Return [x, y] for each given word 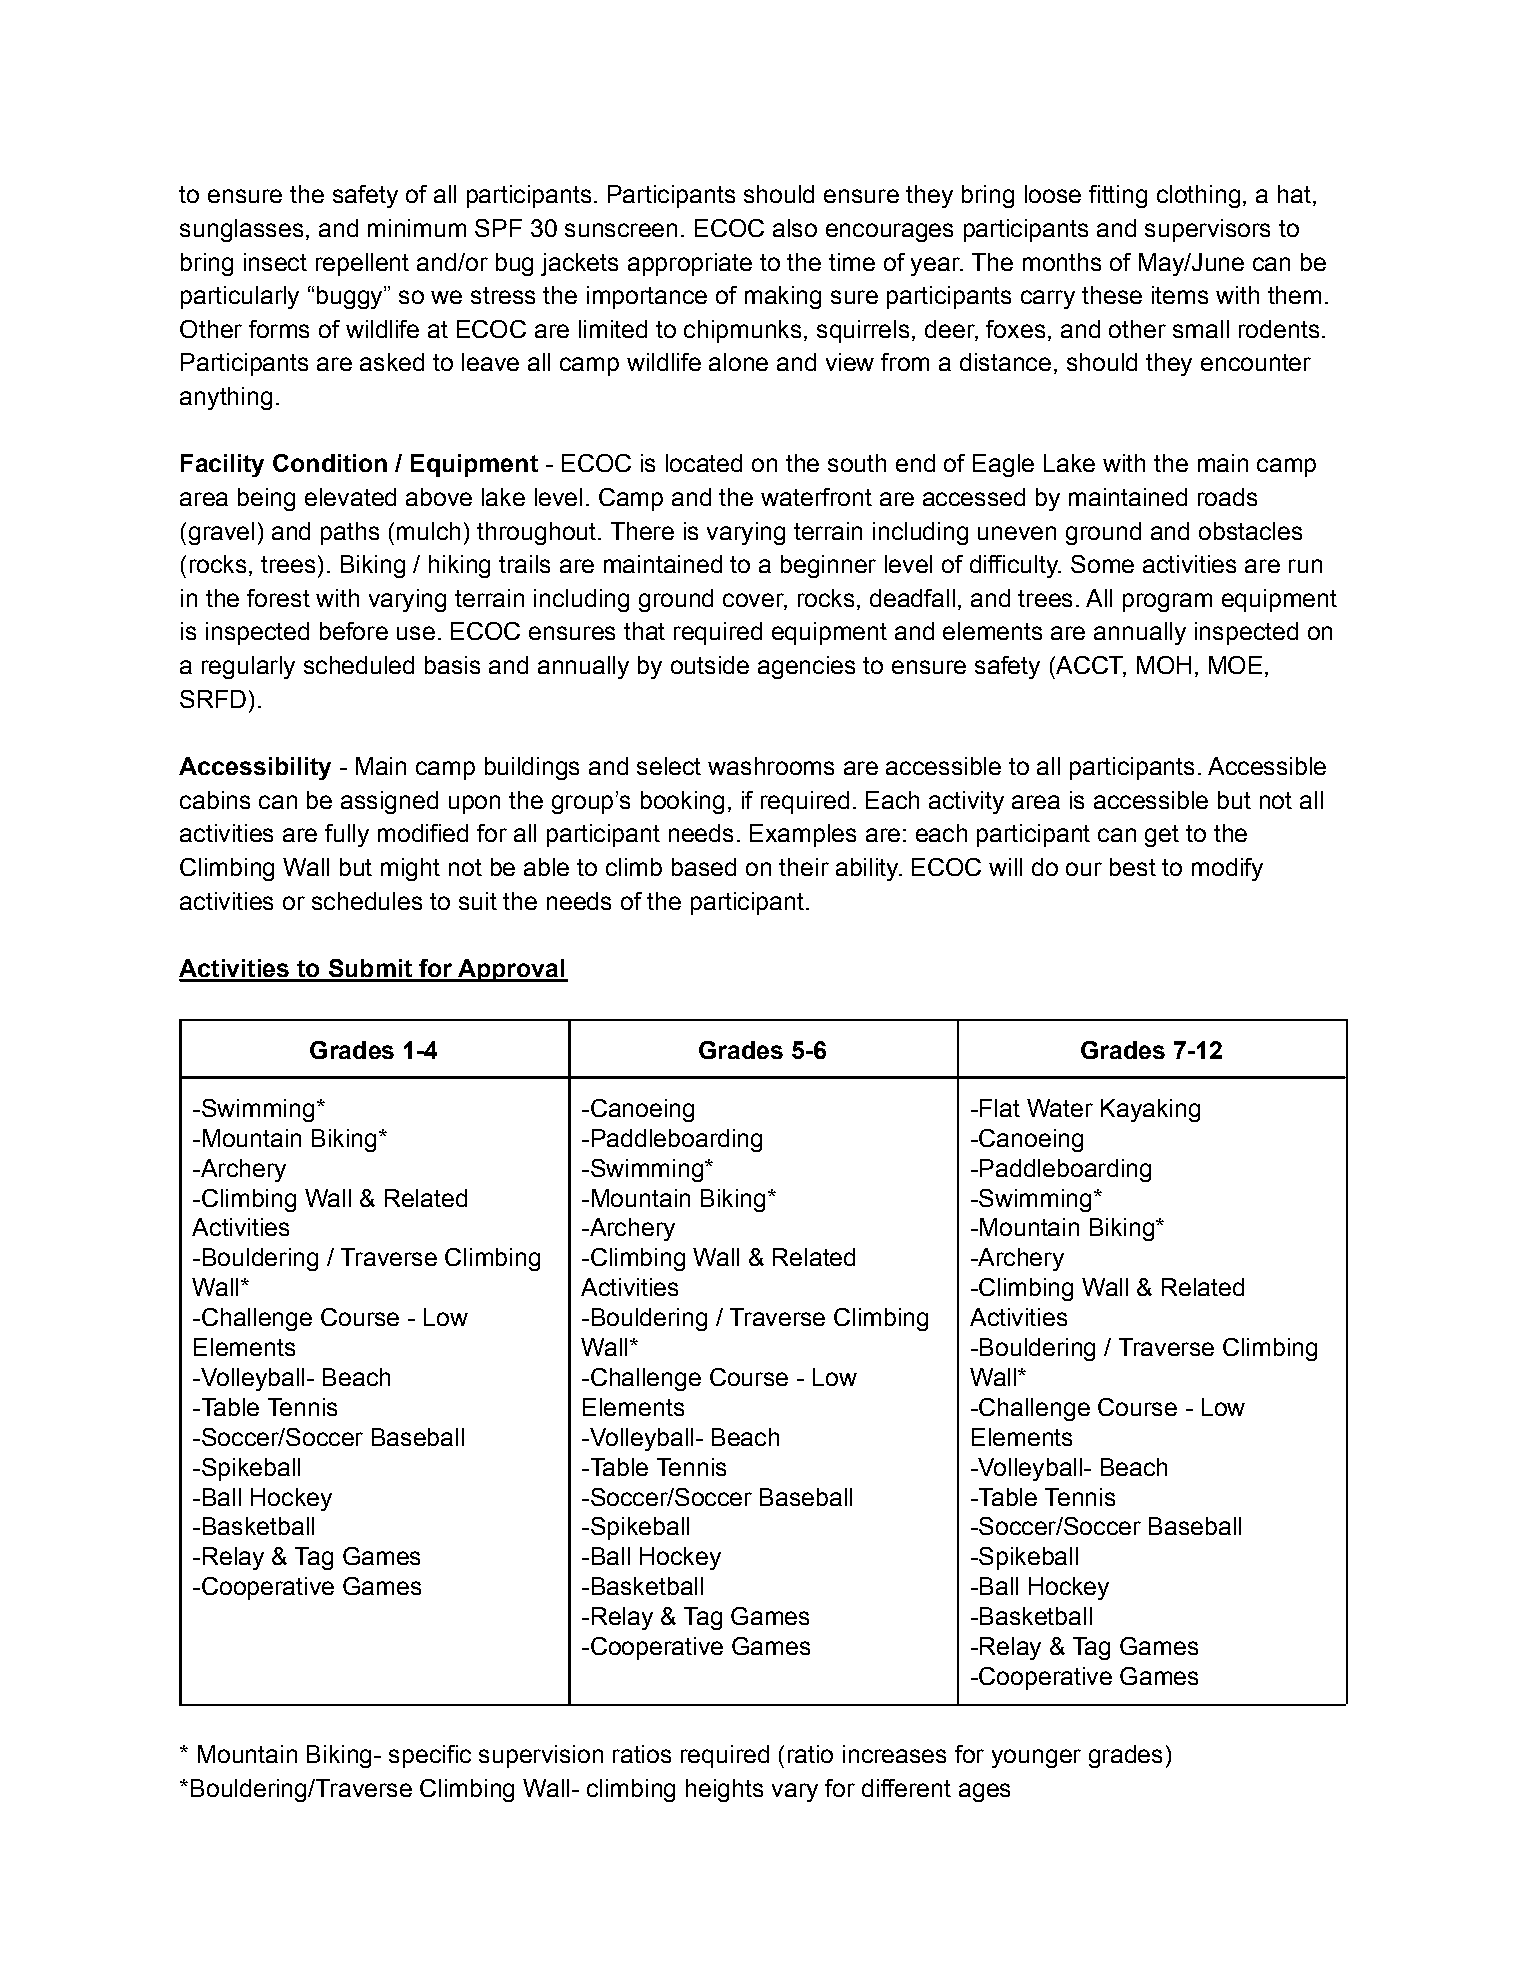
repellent [362, 264]
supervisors [1207, 230]
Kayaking [1150, 1110]
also [795, 228]
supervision [541, 1756]
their [804, 867]
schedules [367, 901]
